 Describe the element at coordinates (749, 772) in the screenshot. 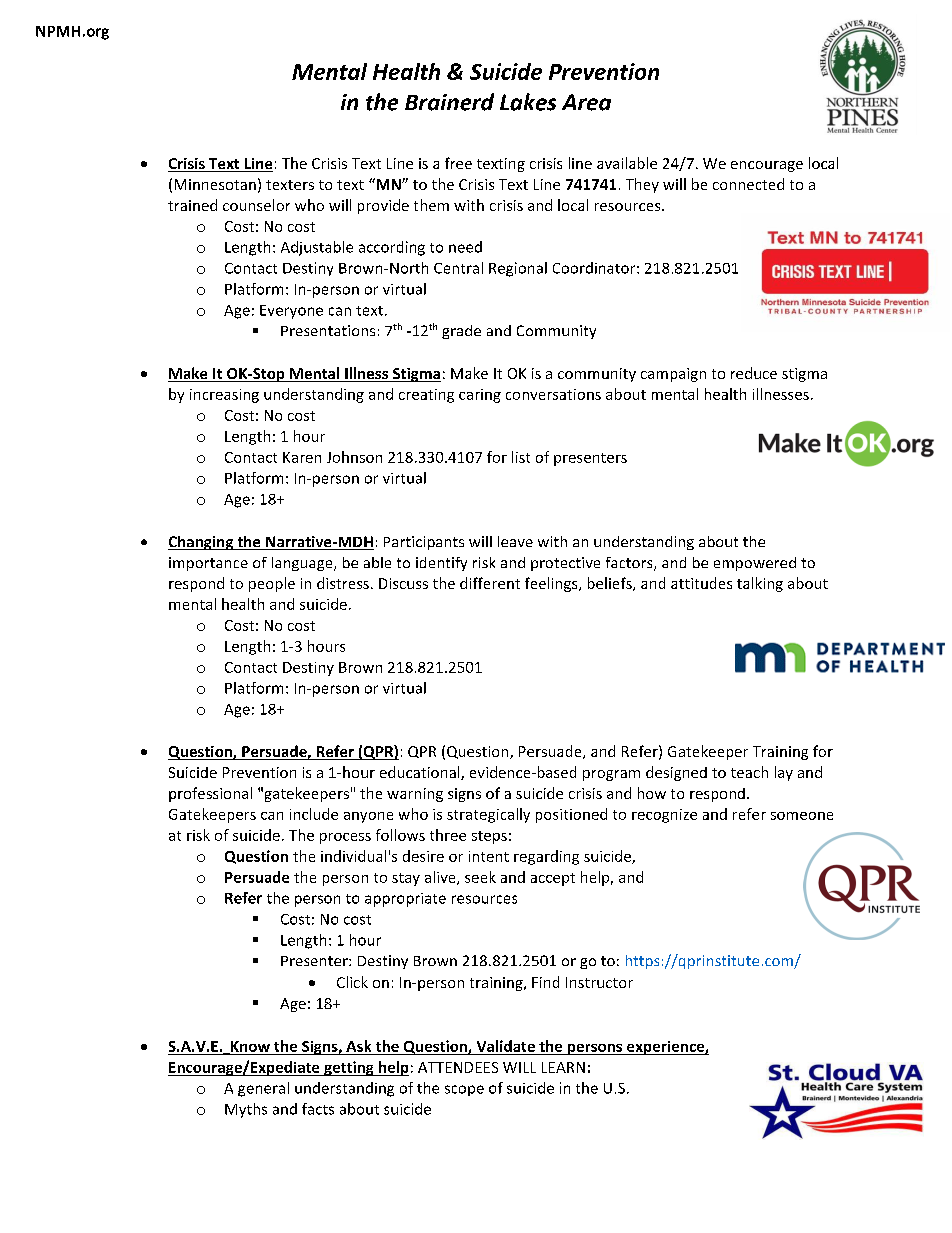

I see `teach` at that location.
